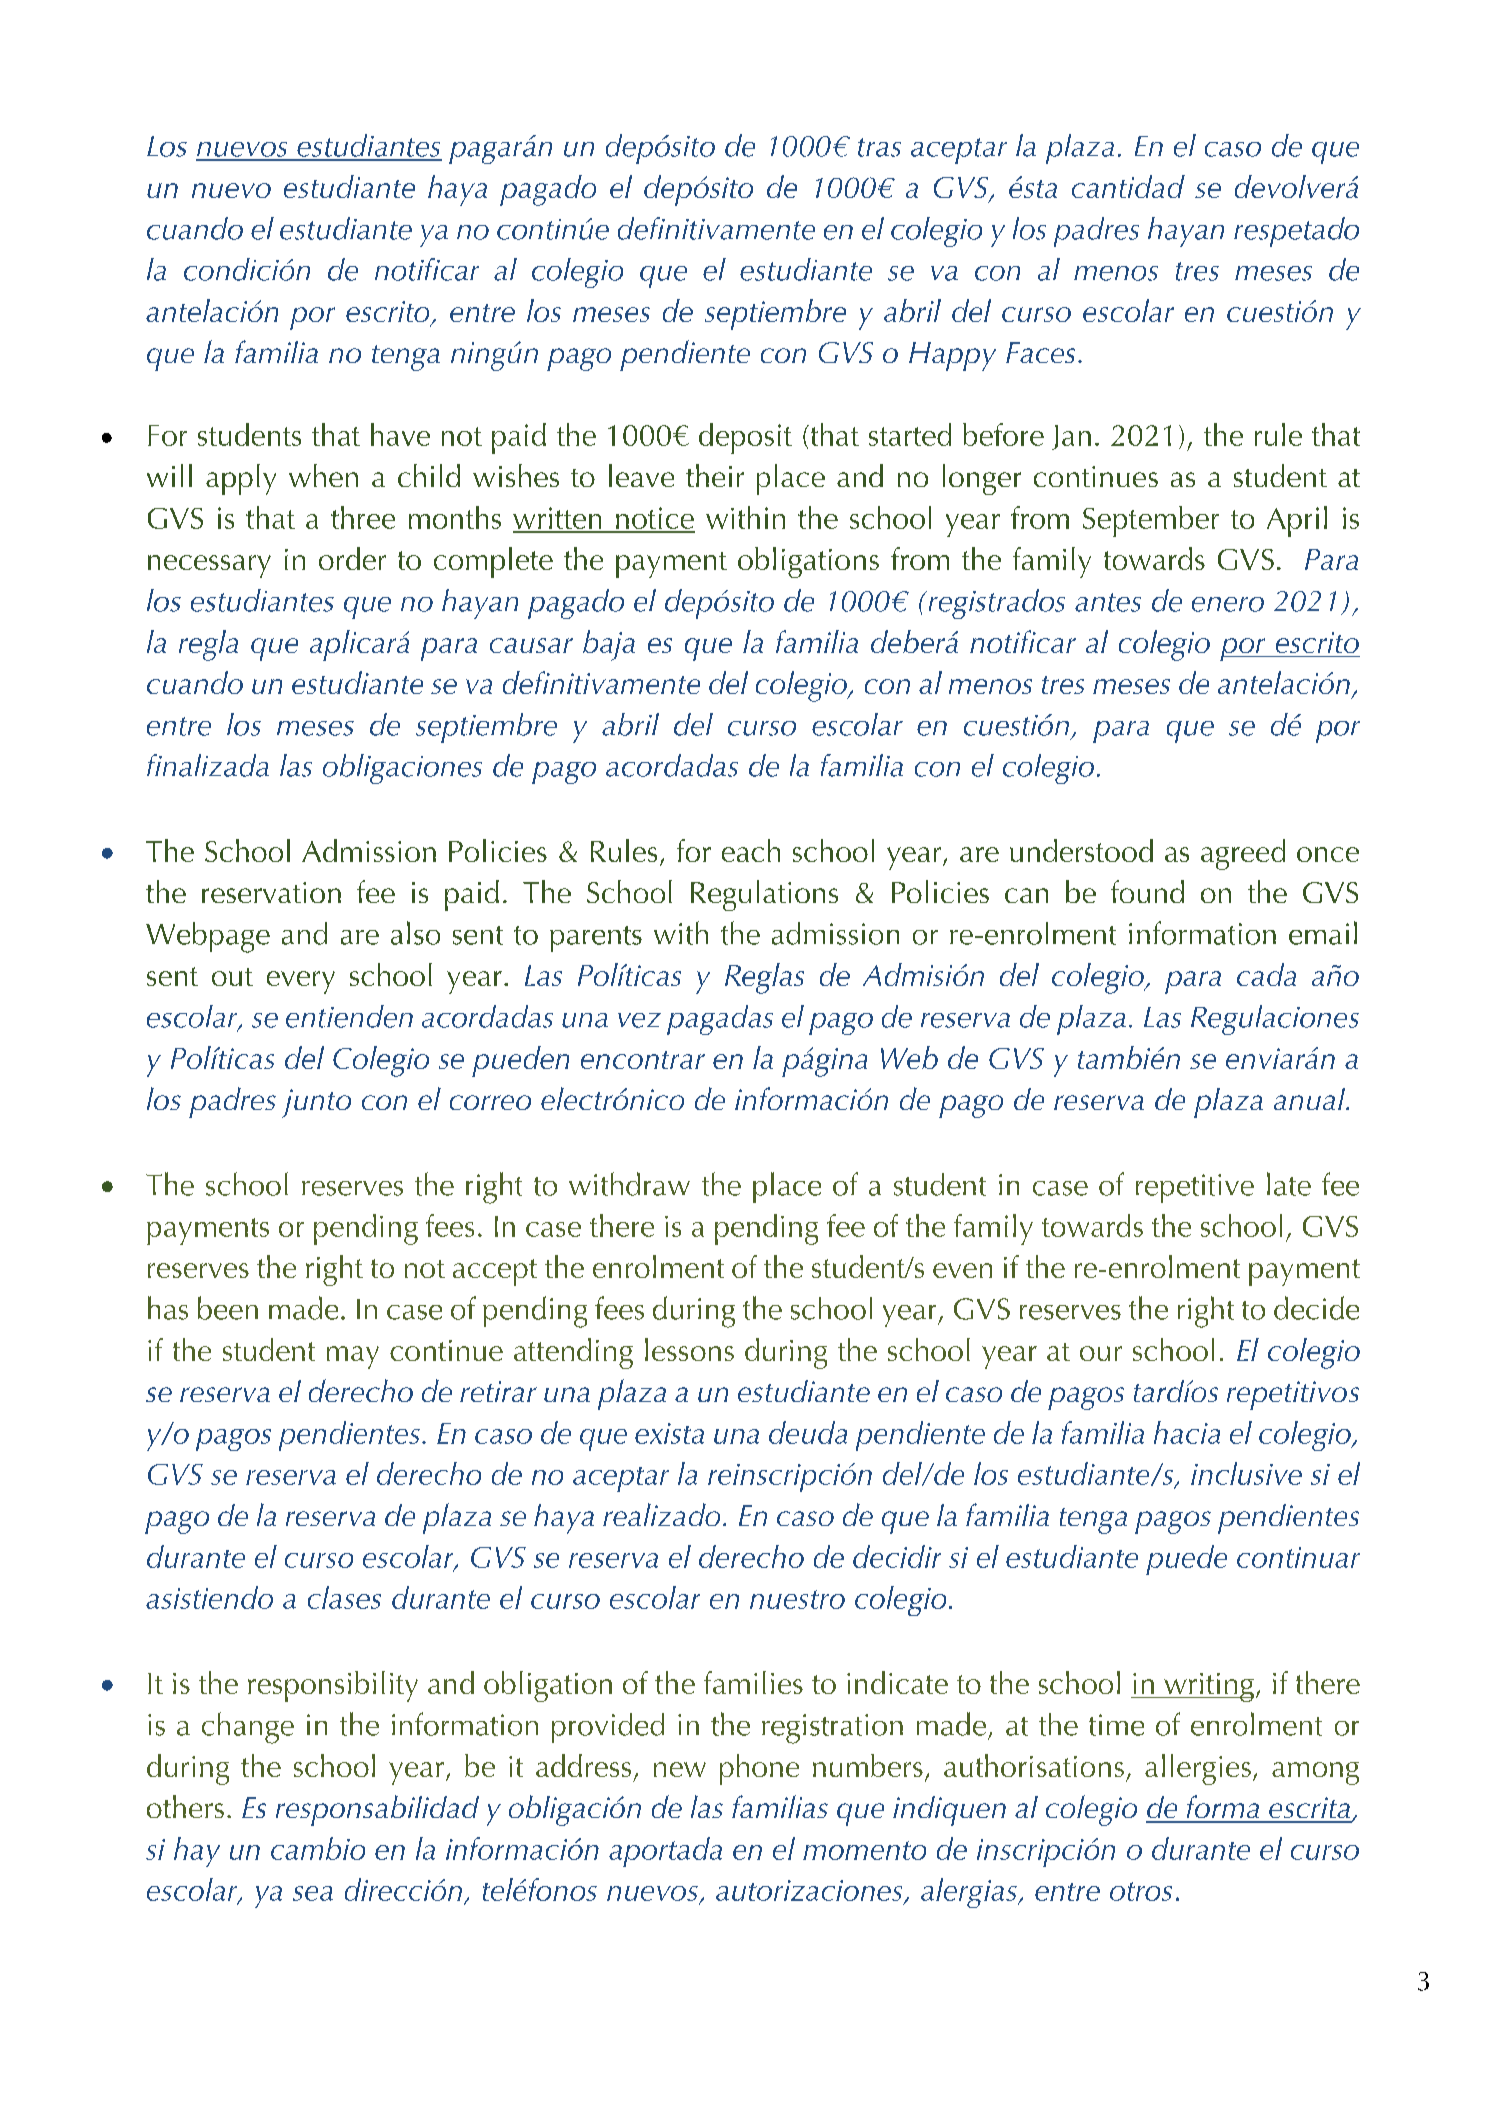 The width and height of the screenshot is (1500, 2120). What do you see at coordinates (1243, 854) in the screenshot?
I see `agreed` at bounding box center [1243, 854].
